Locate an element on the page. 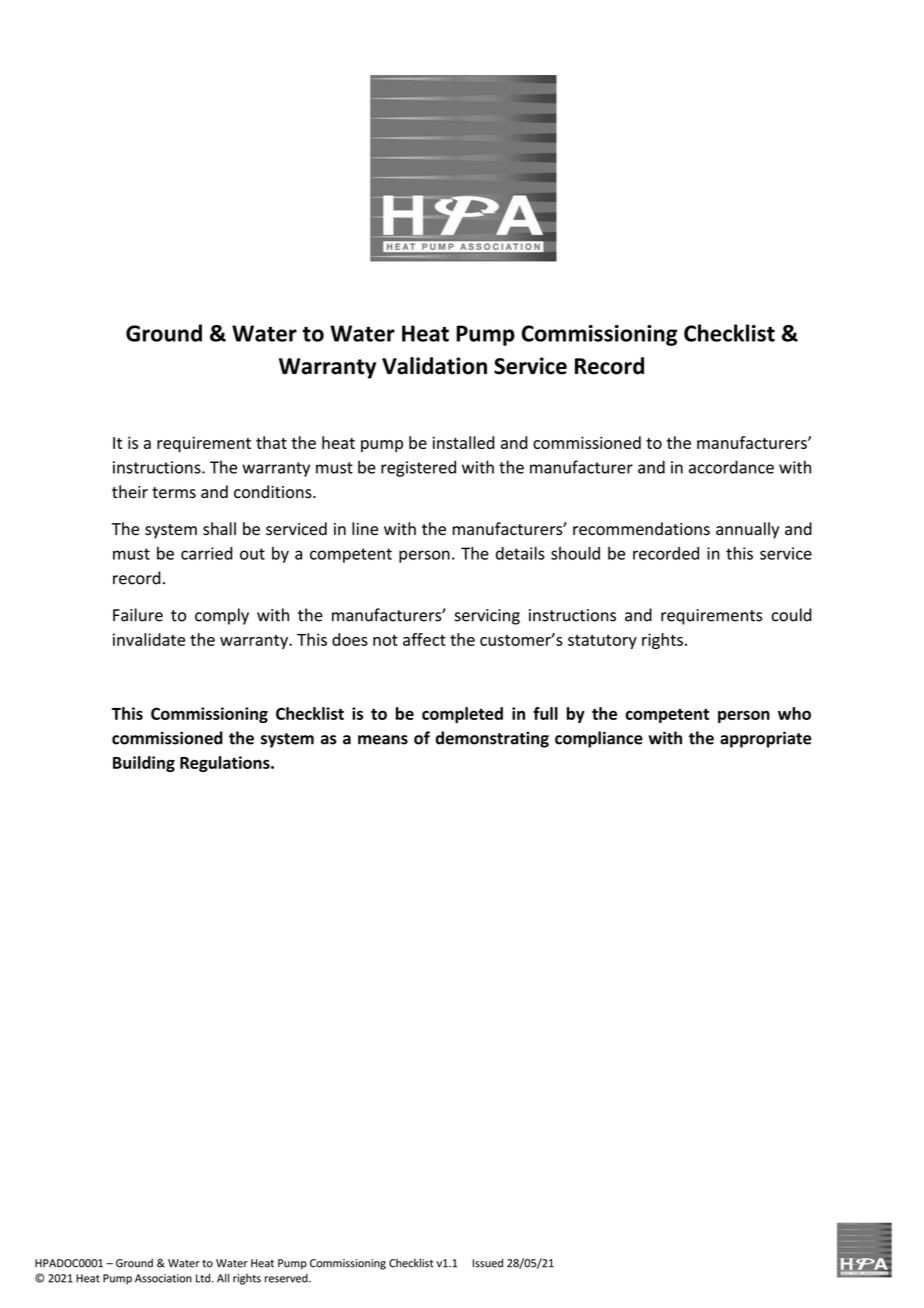  servicing is located at coordinates (487, 617).
